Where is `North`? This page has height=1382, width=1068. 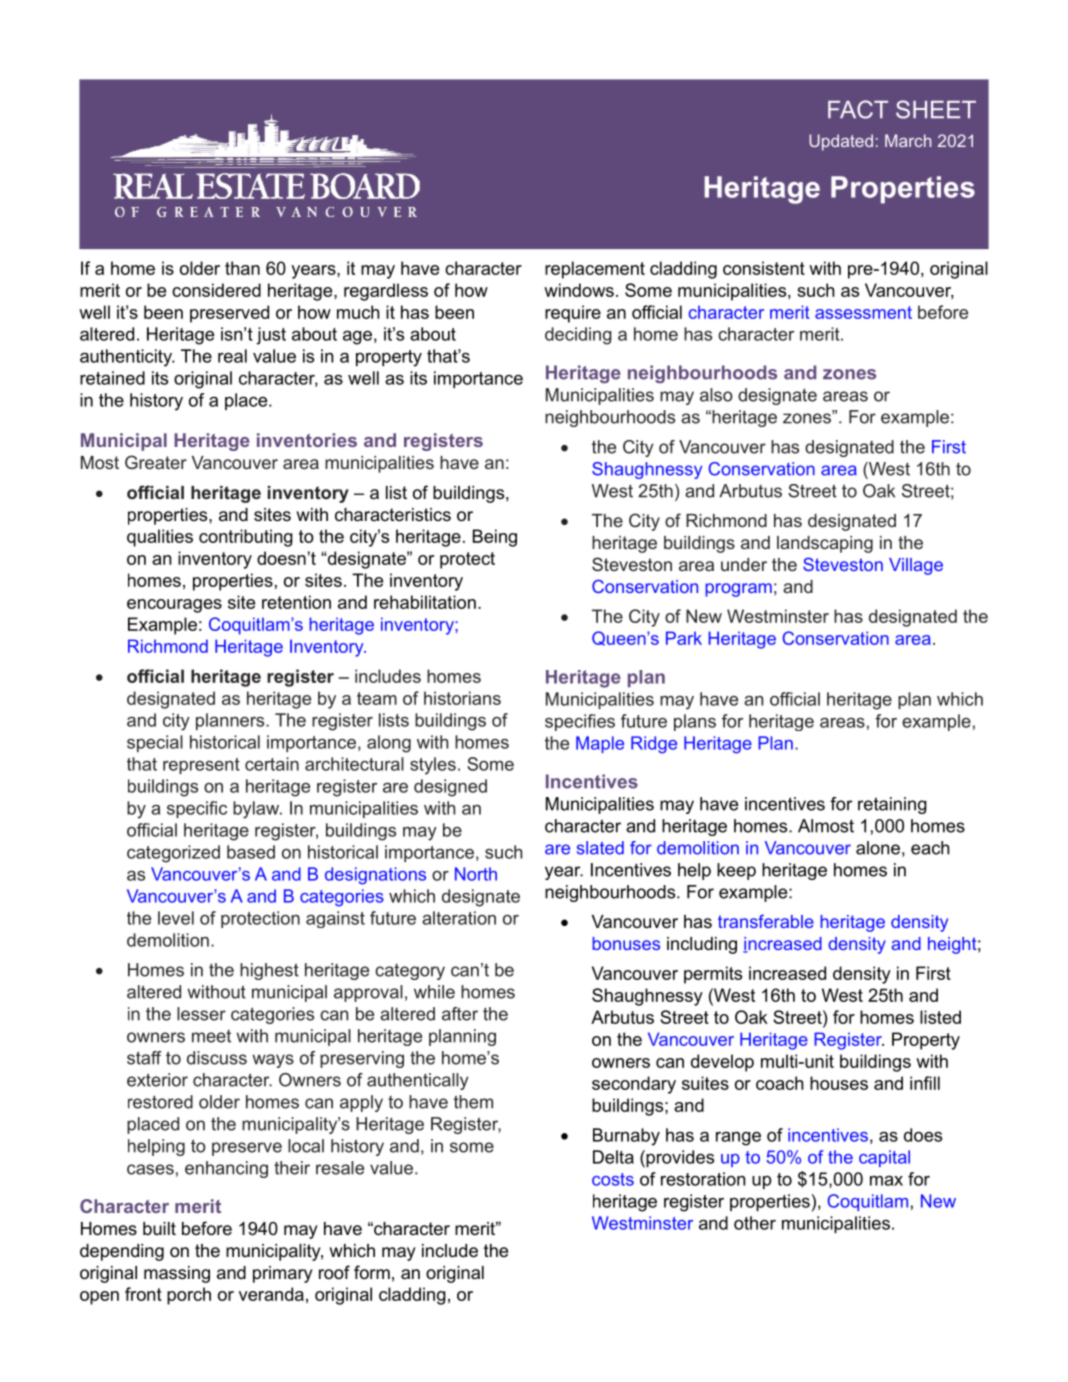 North is located at coordinates (476, 874).
